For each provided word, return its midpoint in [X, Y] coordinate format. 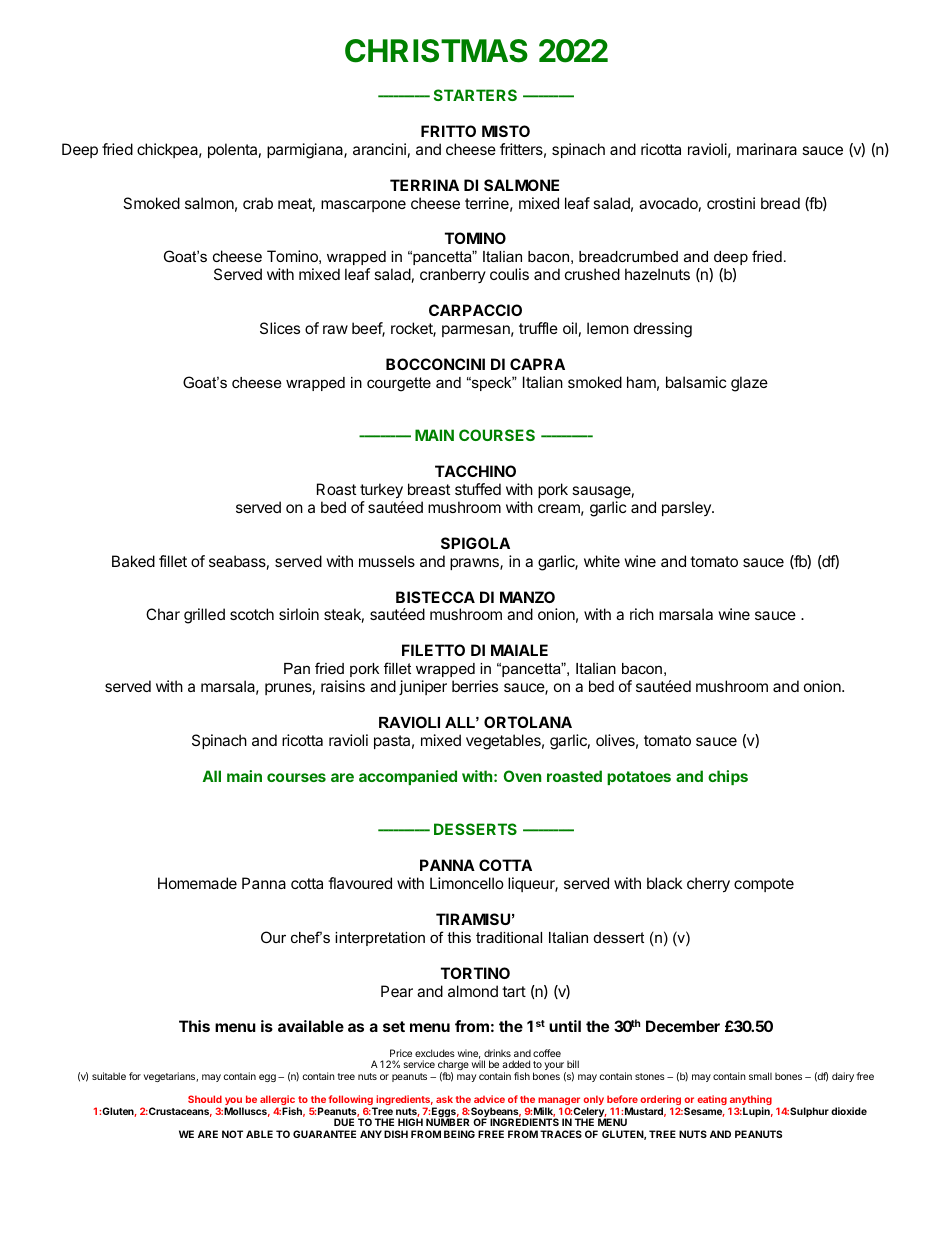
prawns [475, 564]
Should [205, 1099]
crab [258, 203]
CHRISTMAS [436, 51]
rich [642, 614]
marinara [767, 149]
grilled [204, 616]
